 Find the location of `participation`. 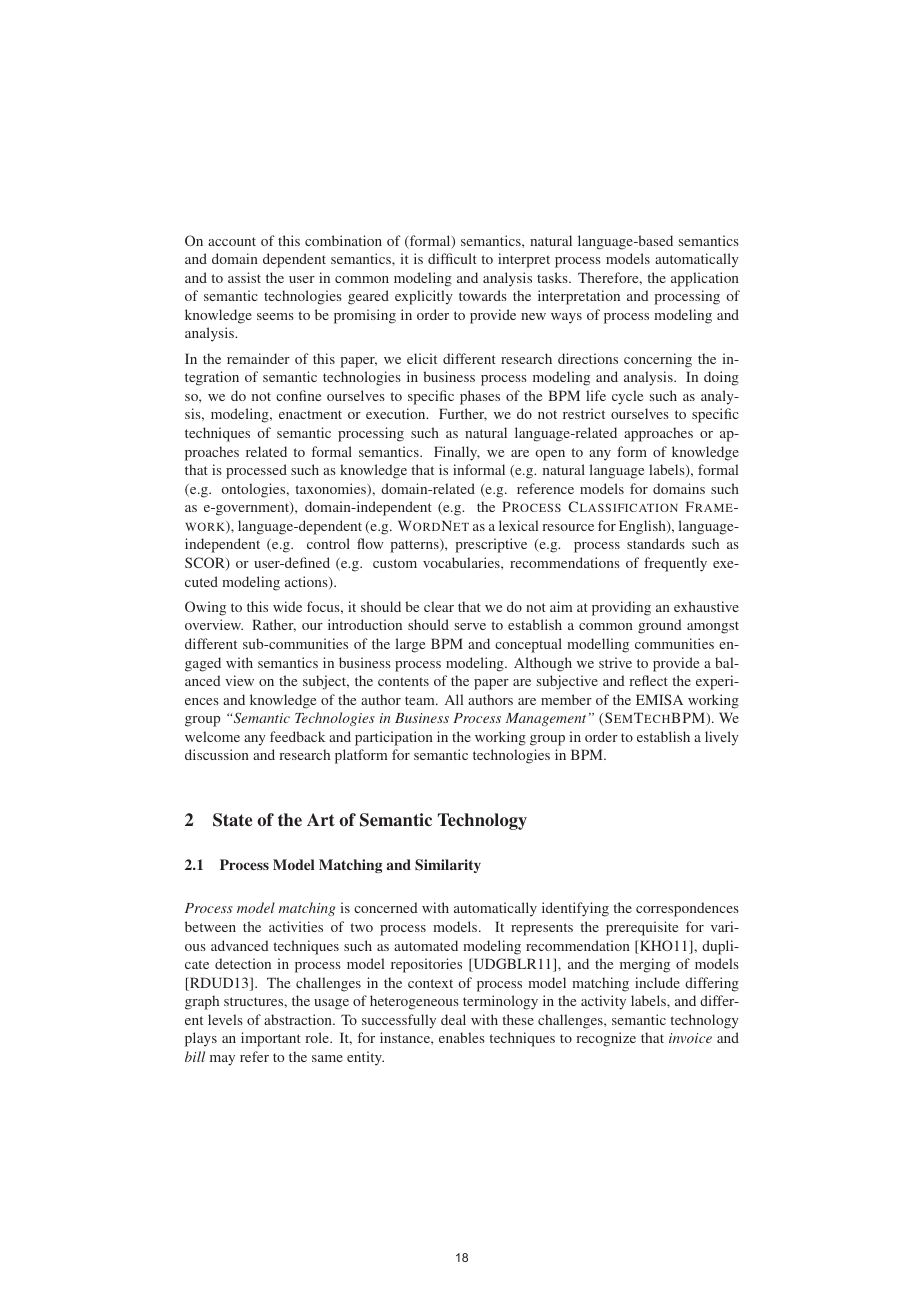

participation is located at coordinates (394, 738).
